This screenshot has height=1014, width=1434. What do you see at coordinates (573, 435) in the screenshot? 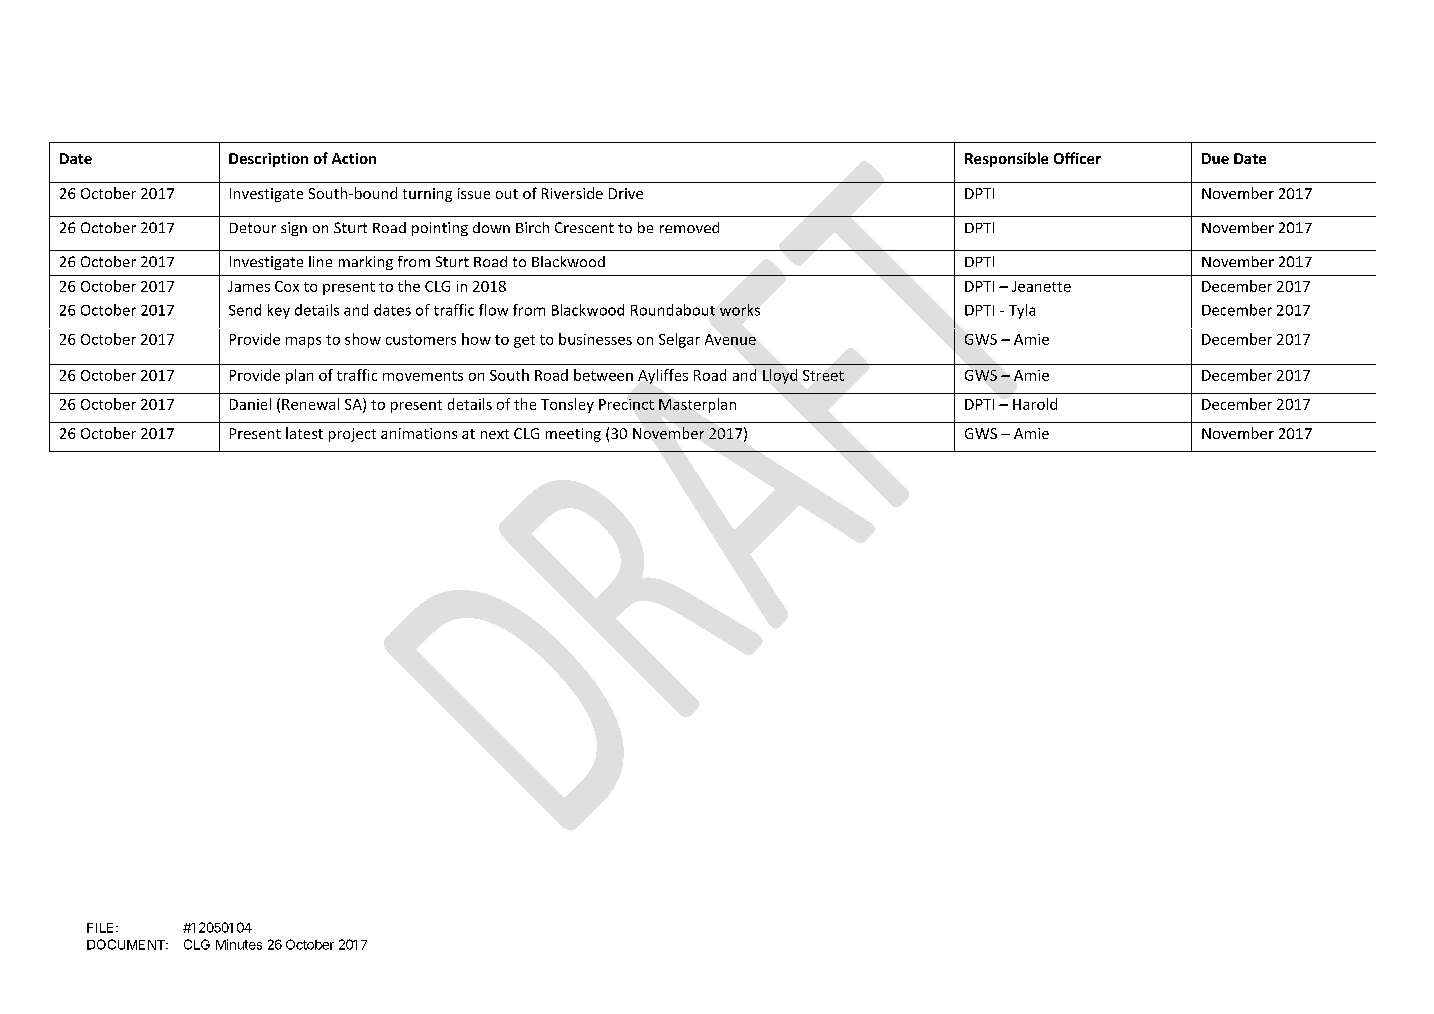
I see `meeting` at bounding box center [573, 435].
